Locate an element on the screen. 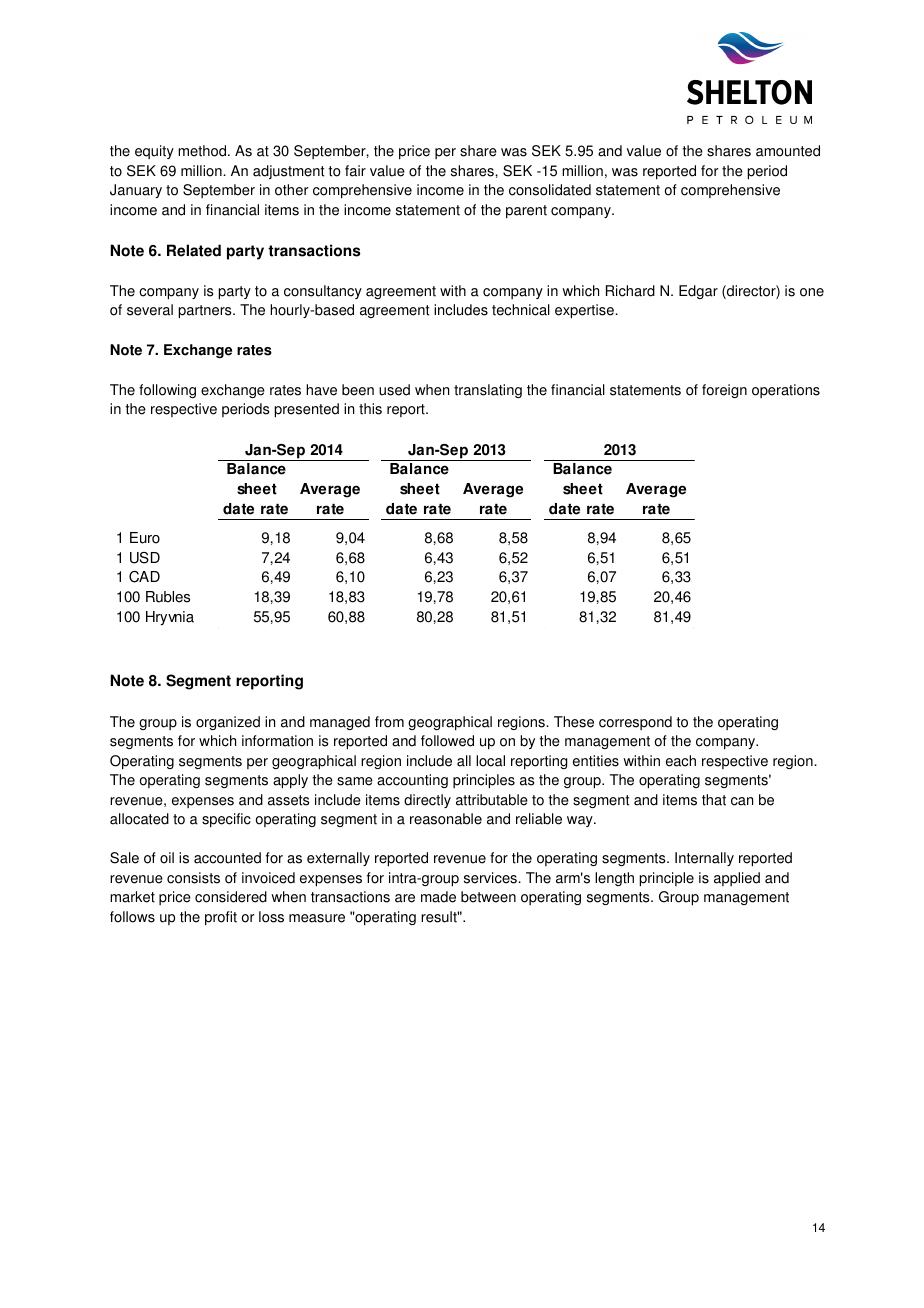  foreign is located at coordinates (724, 391).
